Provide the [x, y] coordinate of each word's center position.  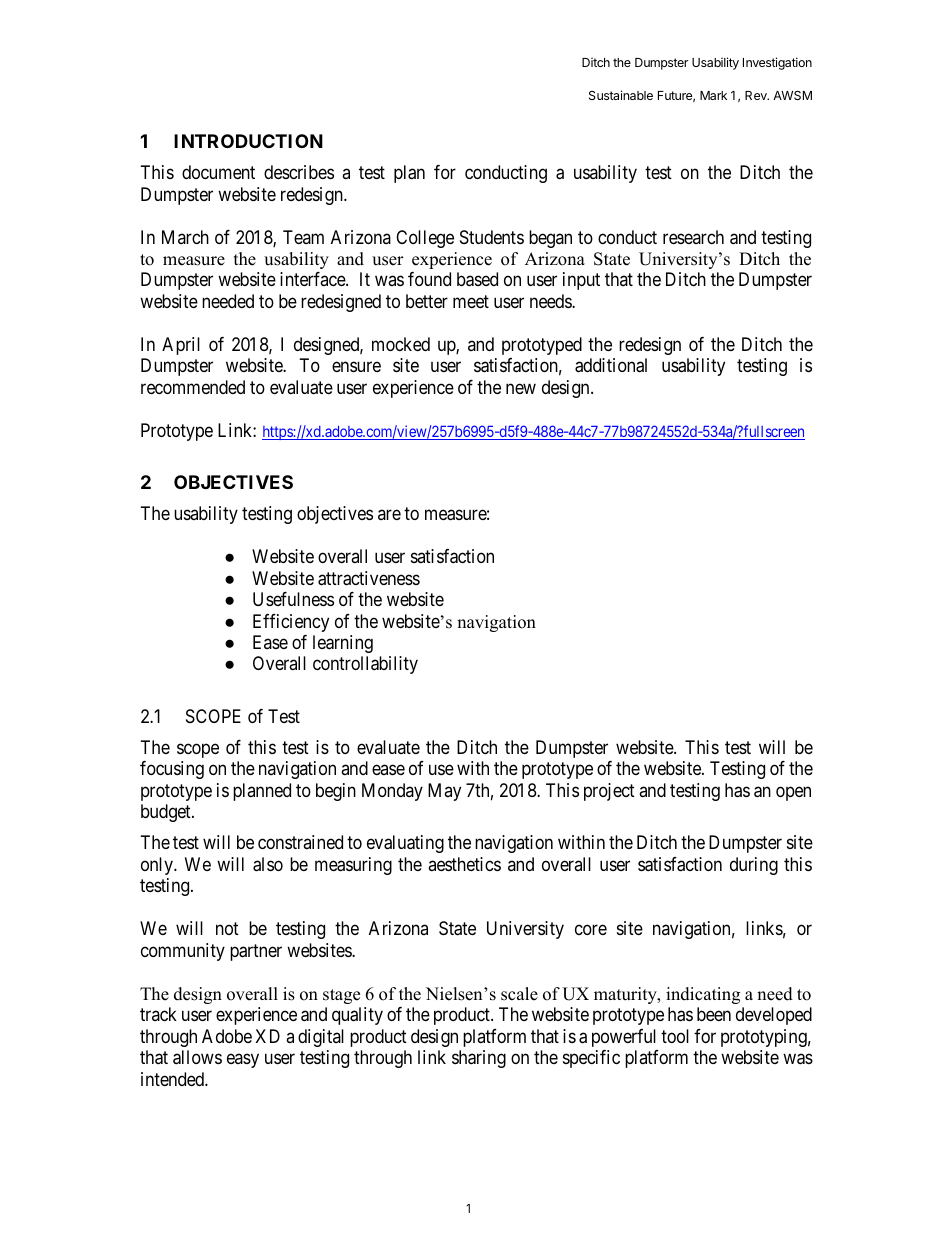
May [444, 792]
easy [243, 1061]
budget [167, 813]
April [181, 346]
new [521, 388]
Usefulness [293, 599]
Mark [713, 95]
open [793, 793]
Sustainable [621, 95]
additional [611, 365]
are [389, 514]
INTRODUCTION [248, 141]
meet [471, 301]
